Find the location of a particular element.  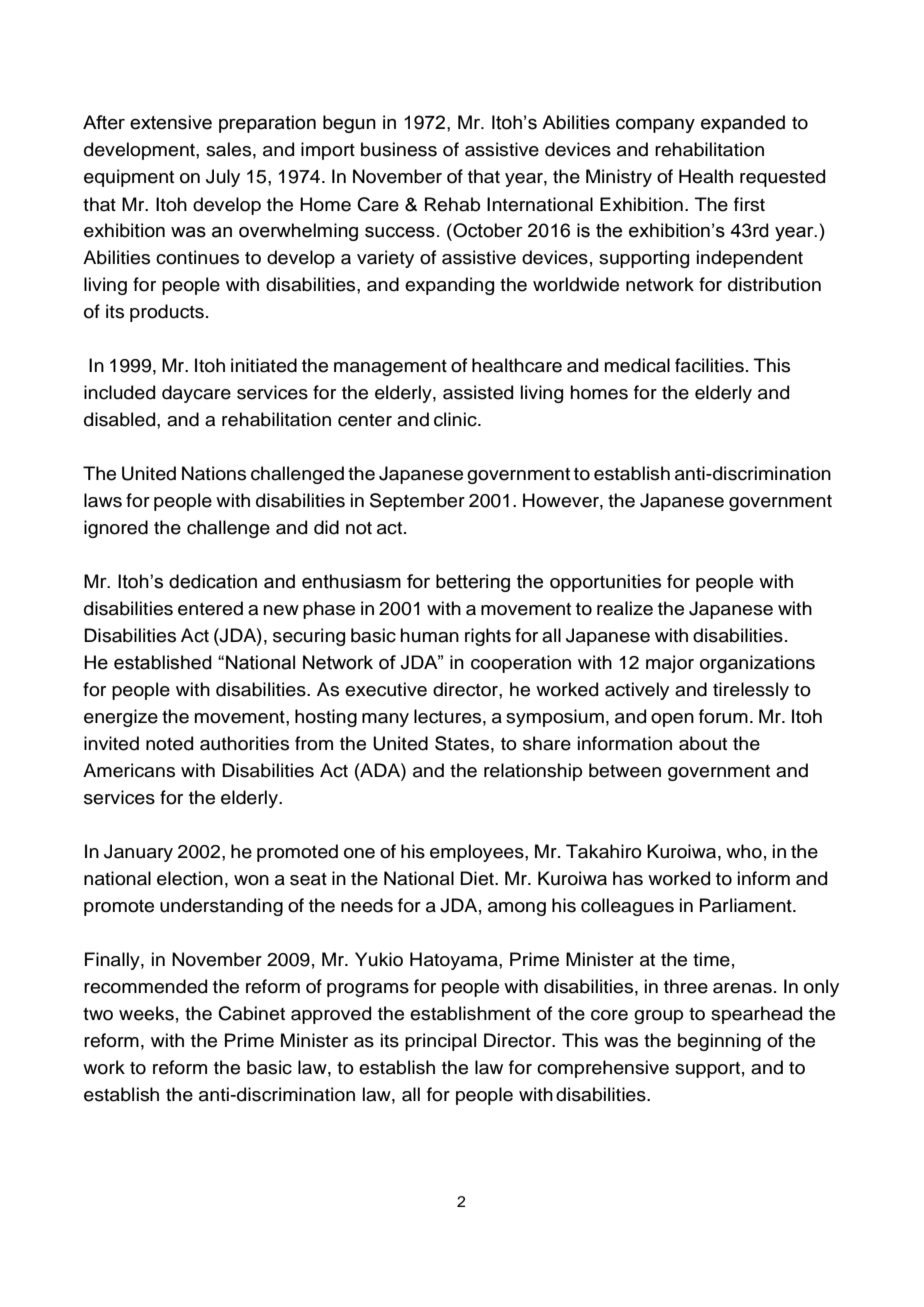

bettering is located at coordinates (473, 583).
